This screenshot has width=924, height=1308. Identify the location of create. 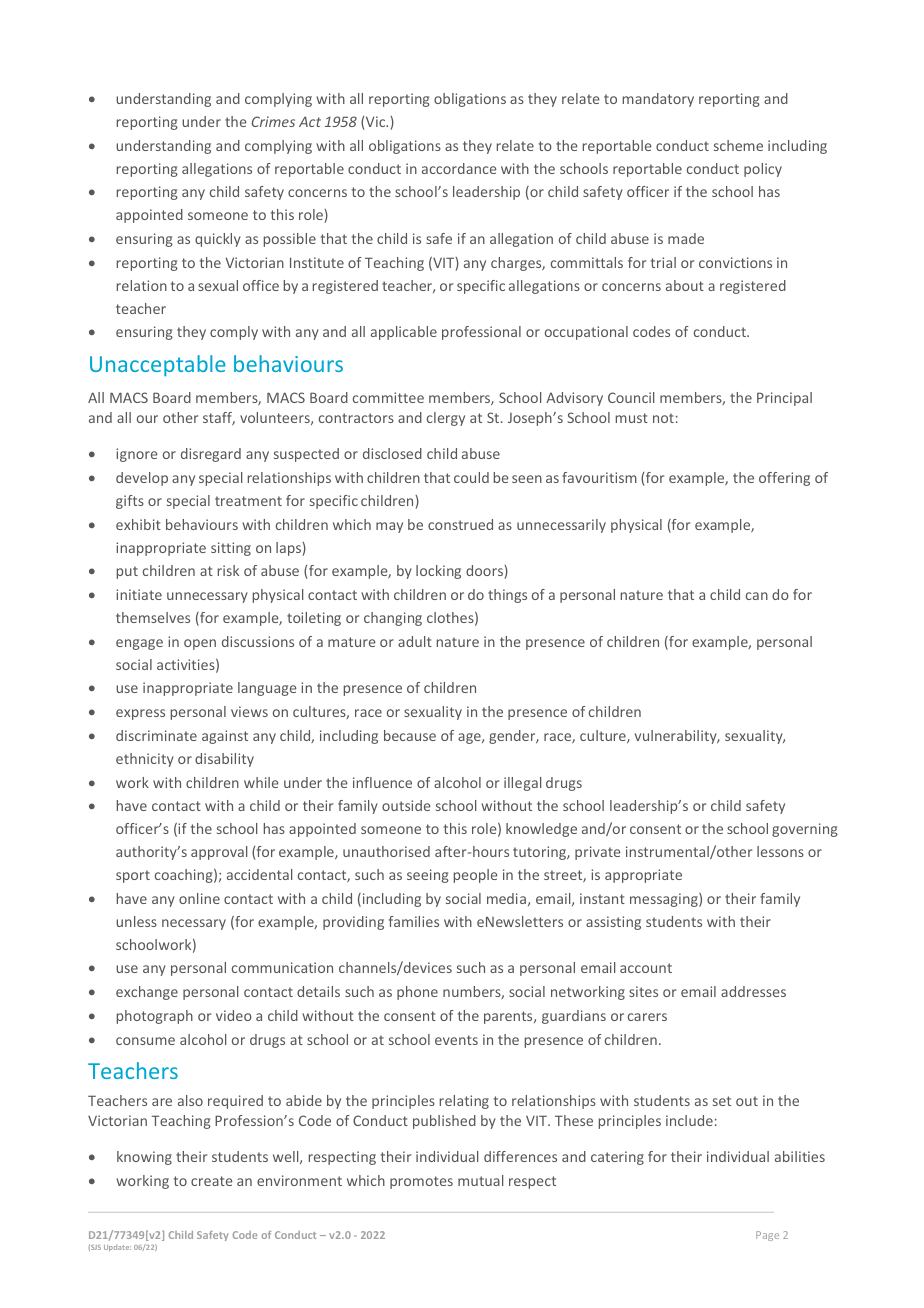
(212, 1181).
